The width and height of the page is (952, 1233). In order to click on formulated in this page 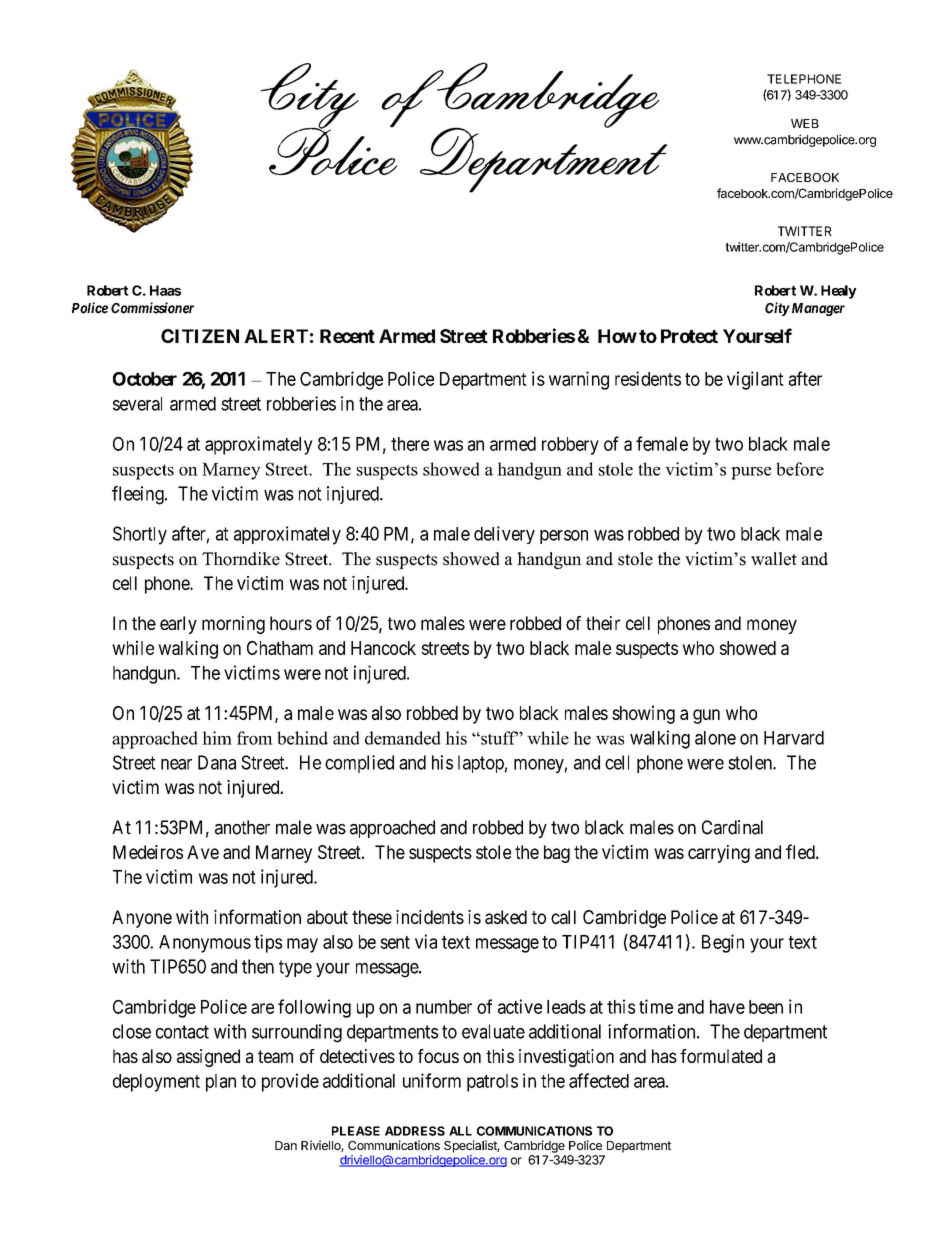, I will do `click(721, 1056)`.
